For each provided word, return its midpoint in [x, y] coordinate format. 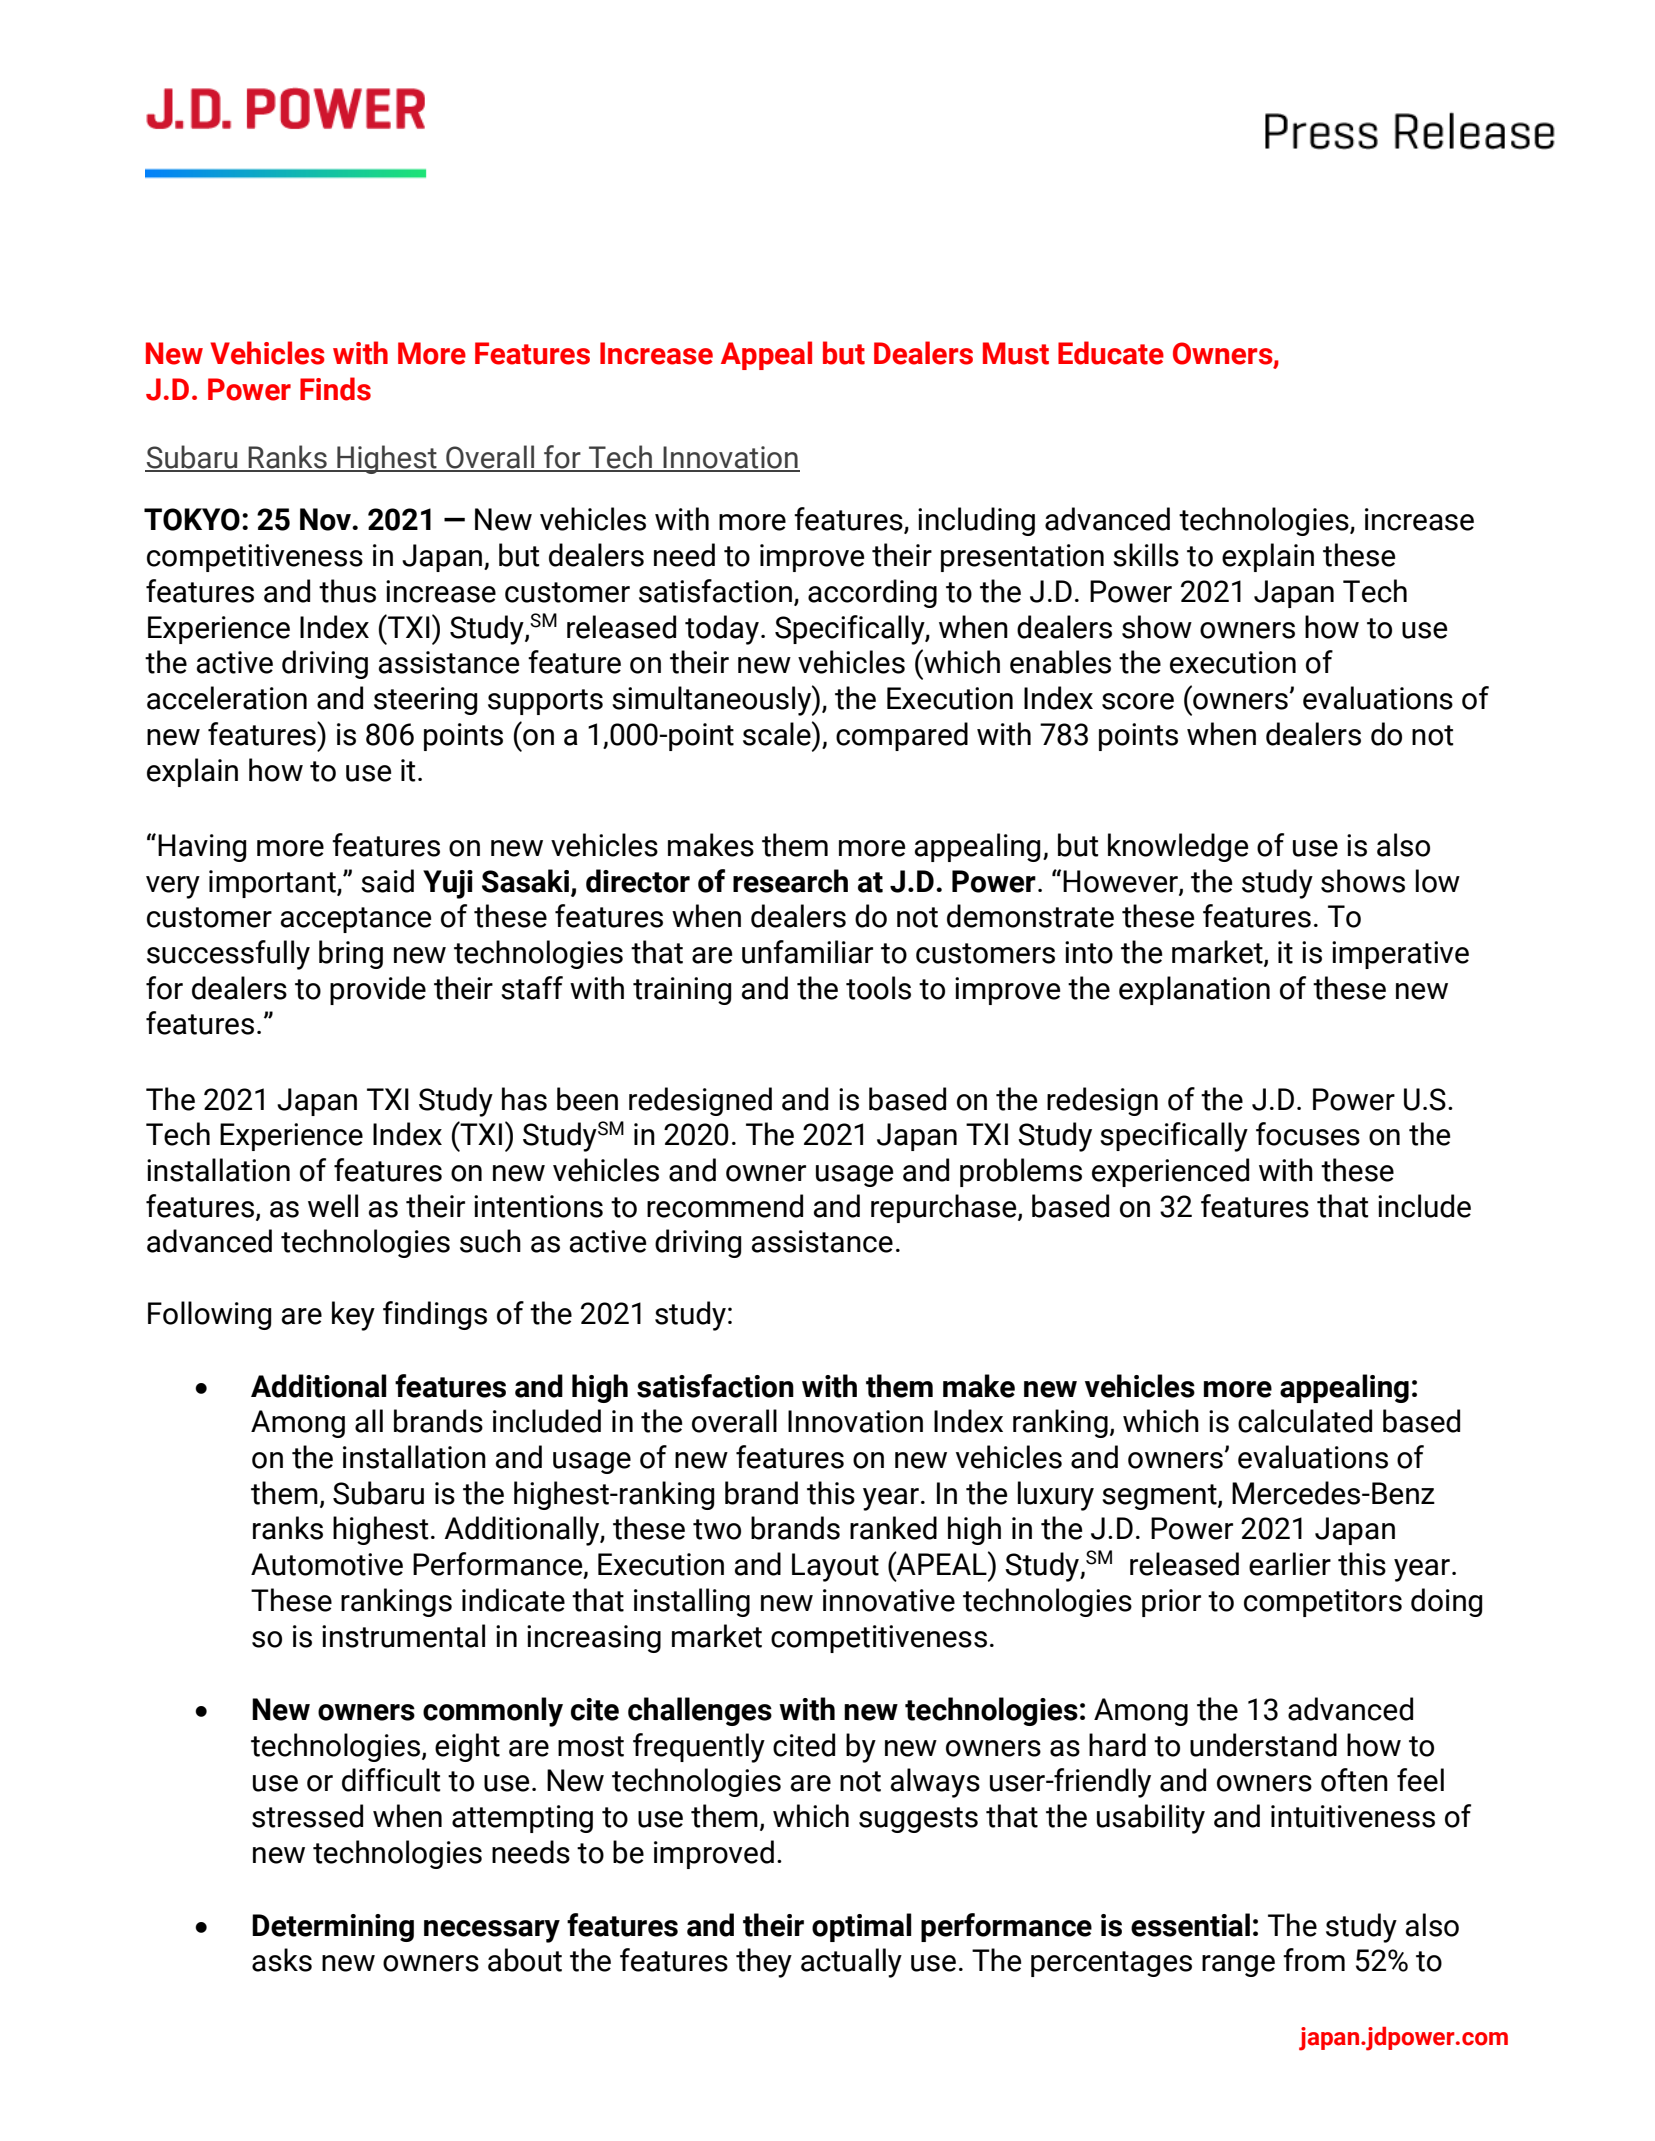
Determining [333, 1928]
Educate [1111, 353]
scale [778, 733]
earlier [1290, 1564]
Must [1016, 353]
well [333, 1206]
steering [425, 701]
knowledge [1178, 847]
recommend [725, 1206]
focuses [1308, 1134]
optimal [861, 1927]
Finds [335, 389]
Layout [835, 1567]
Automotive [327, 1564]
